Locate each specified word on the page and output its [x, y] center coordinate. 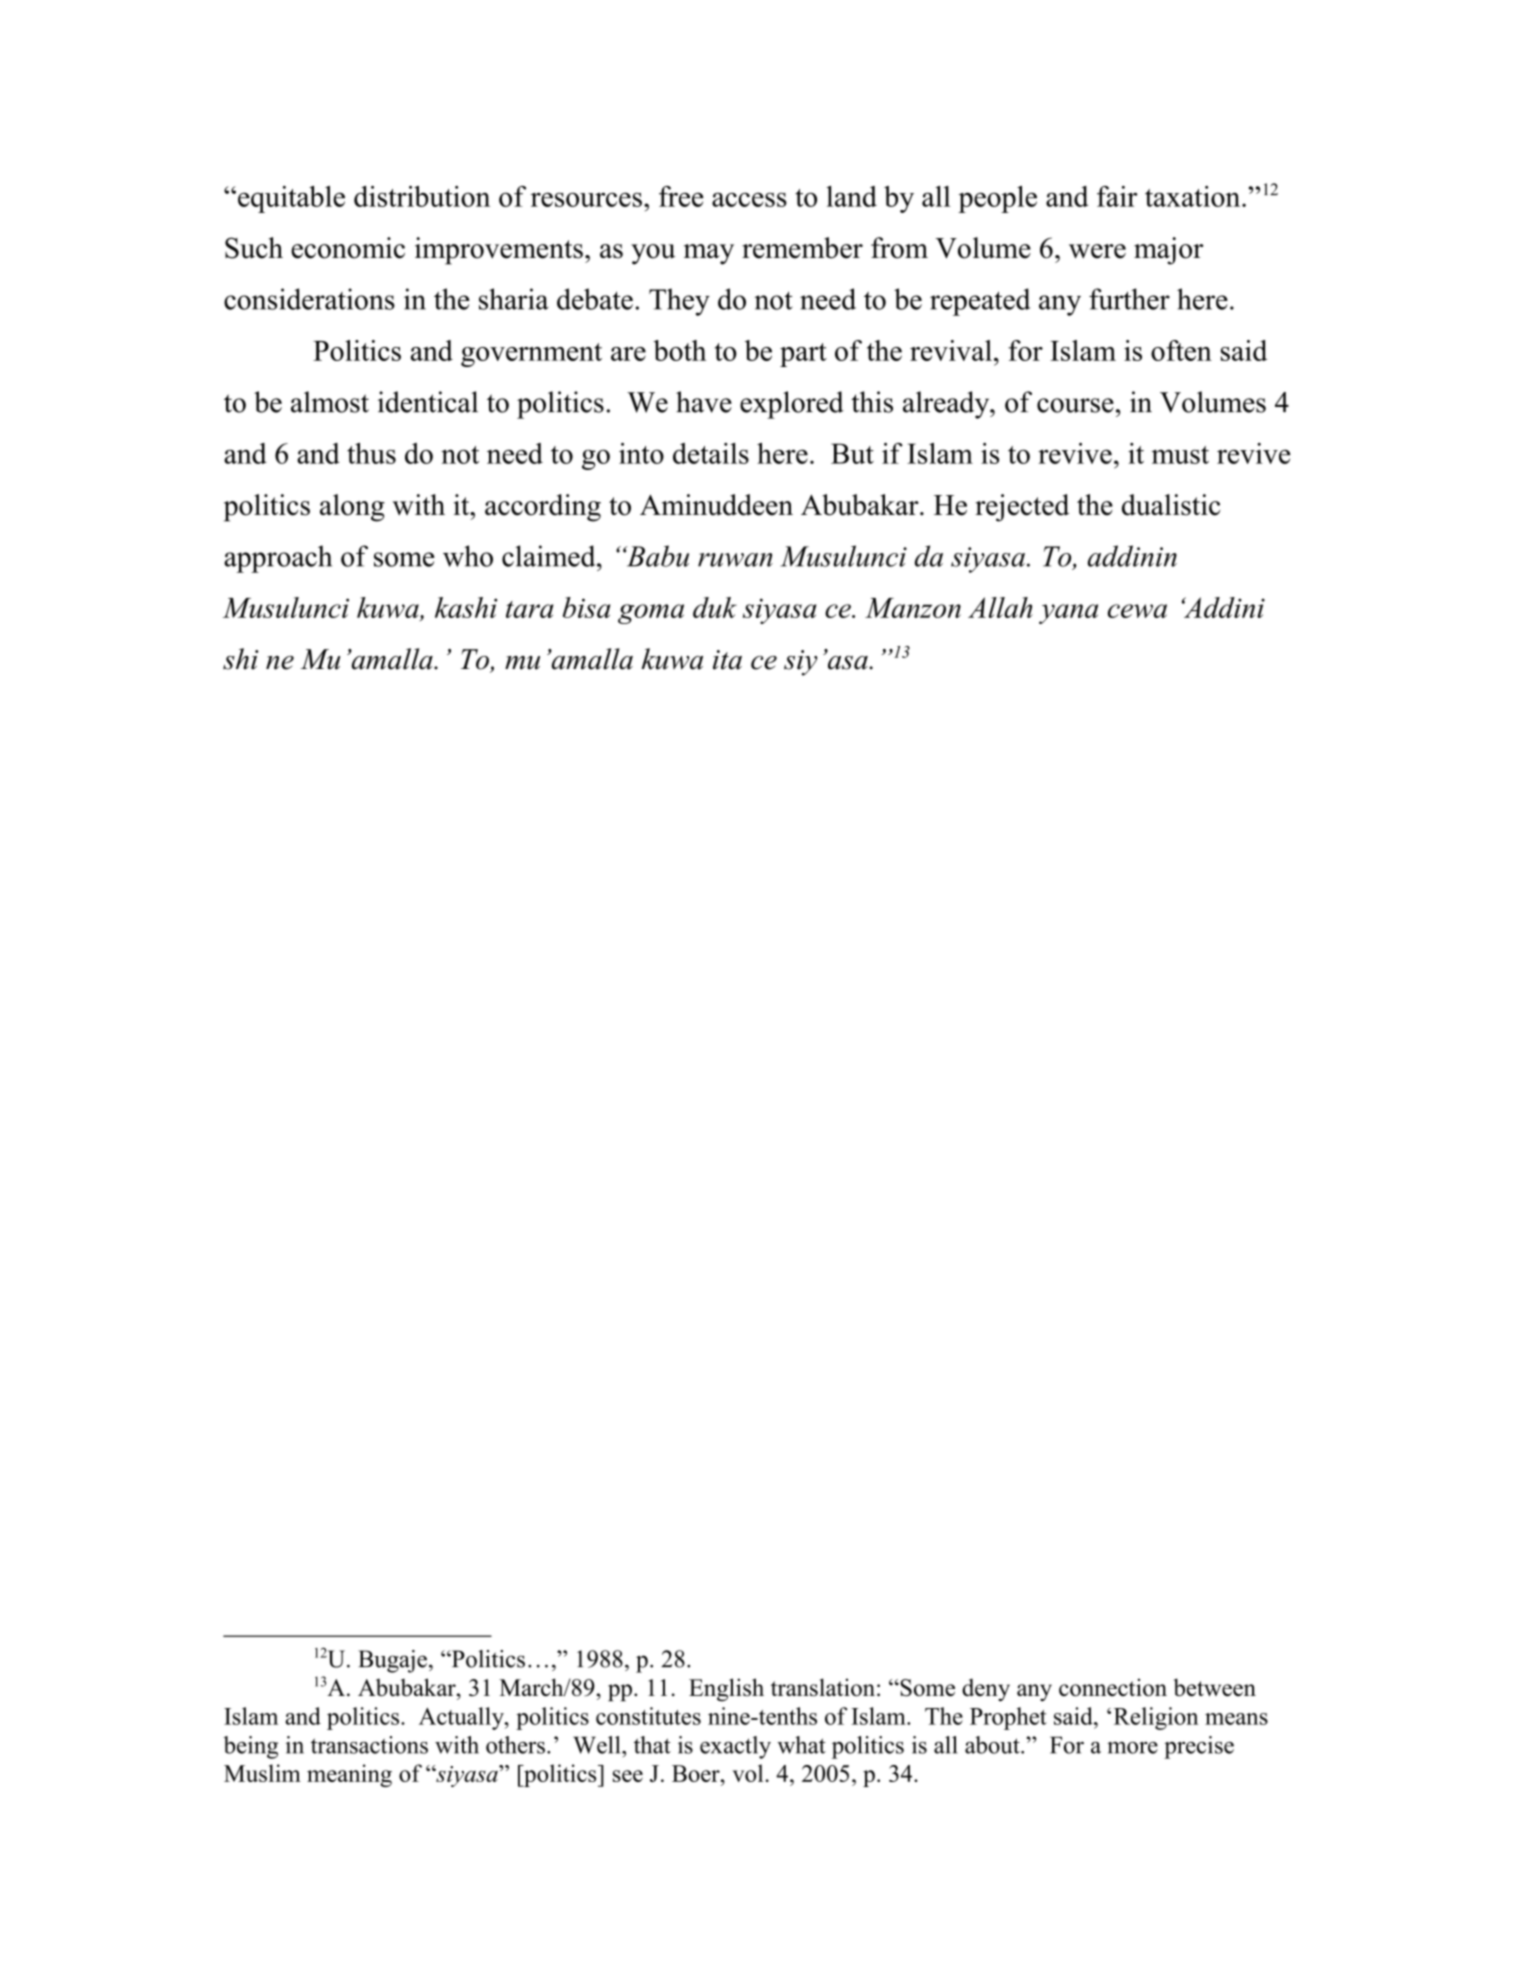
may [709, 254]
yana [1068, 614]
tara [530, 609]
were [1097, 251]
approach [278, 559]
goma [651, 614]
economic [348, 248]
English [726, 1690]
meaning [349, 1775]
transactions [369, 1745]
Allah [1000, 607]
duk [715, 607]
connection [1113, 1687]
